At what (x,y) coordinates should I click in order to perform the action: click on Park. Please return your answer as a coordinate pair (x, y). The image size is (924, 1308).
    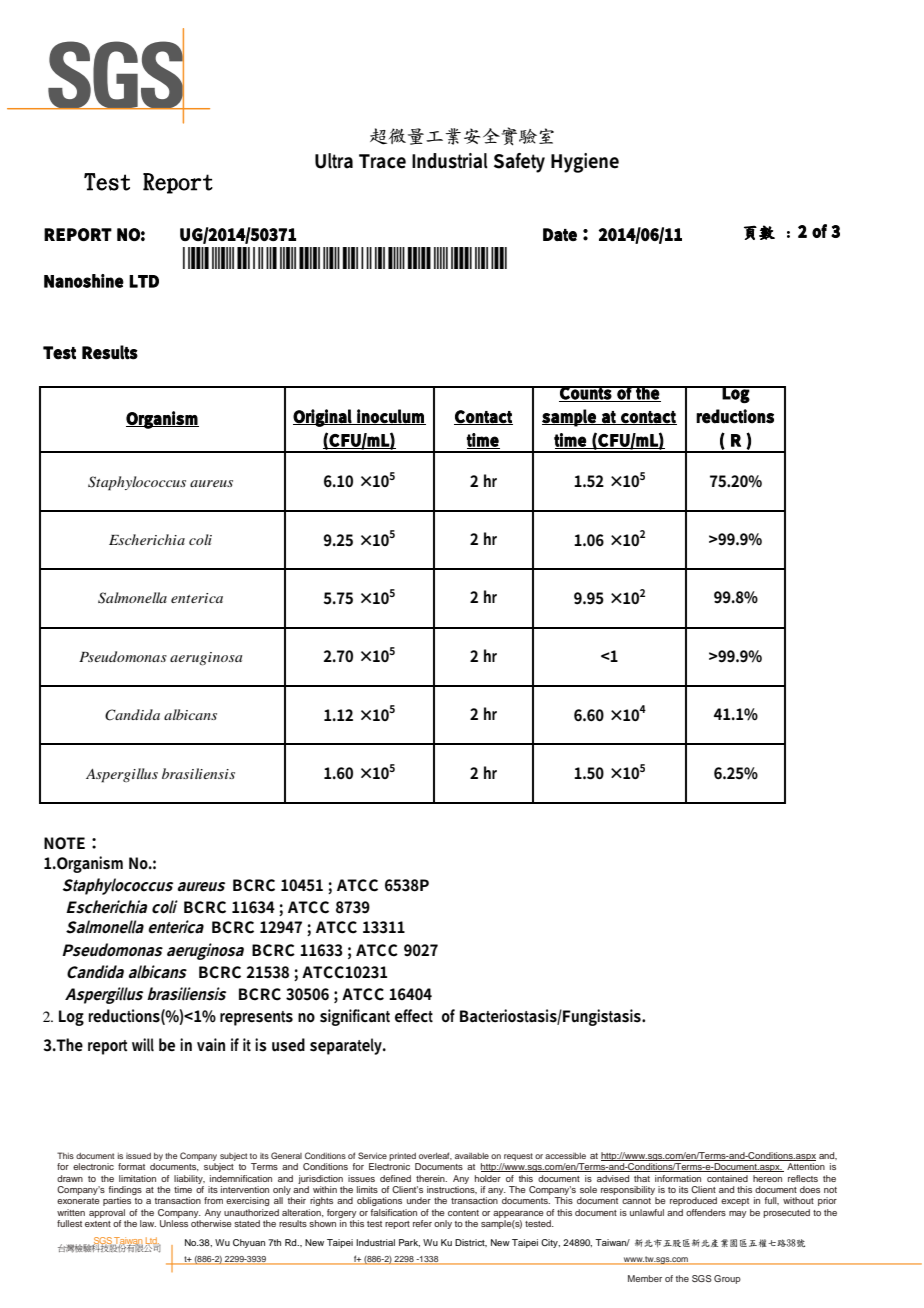
    Looking at the image, I should click on (409, 1243).
